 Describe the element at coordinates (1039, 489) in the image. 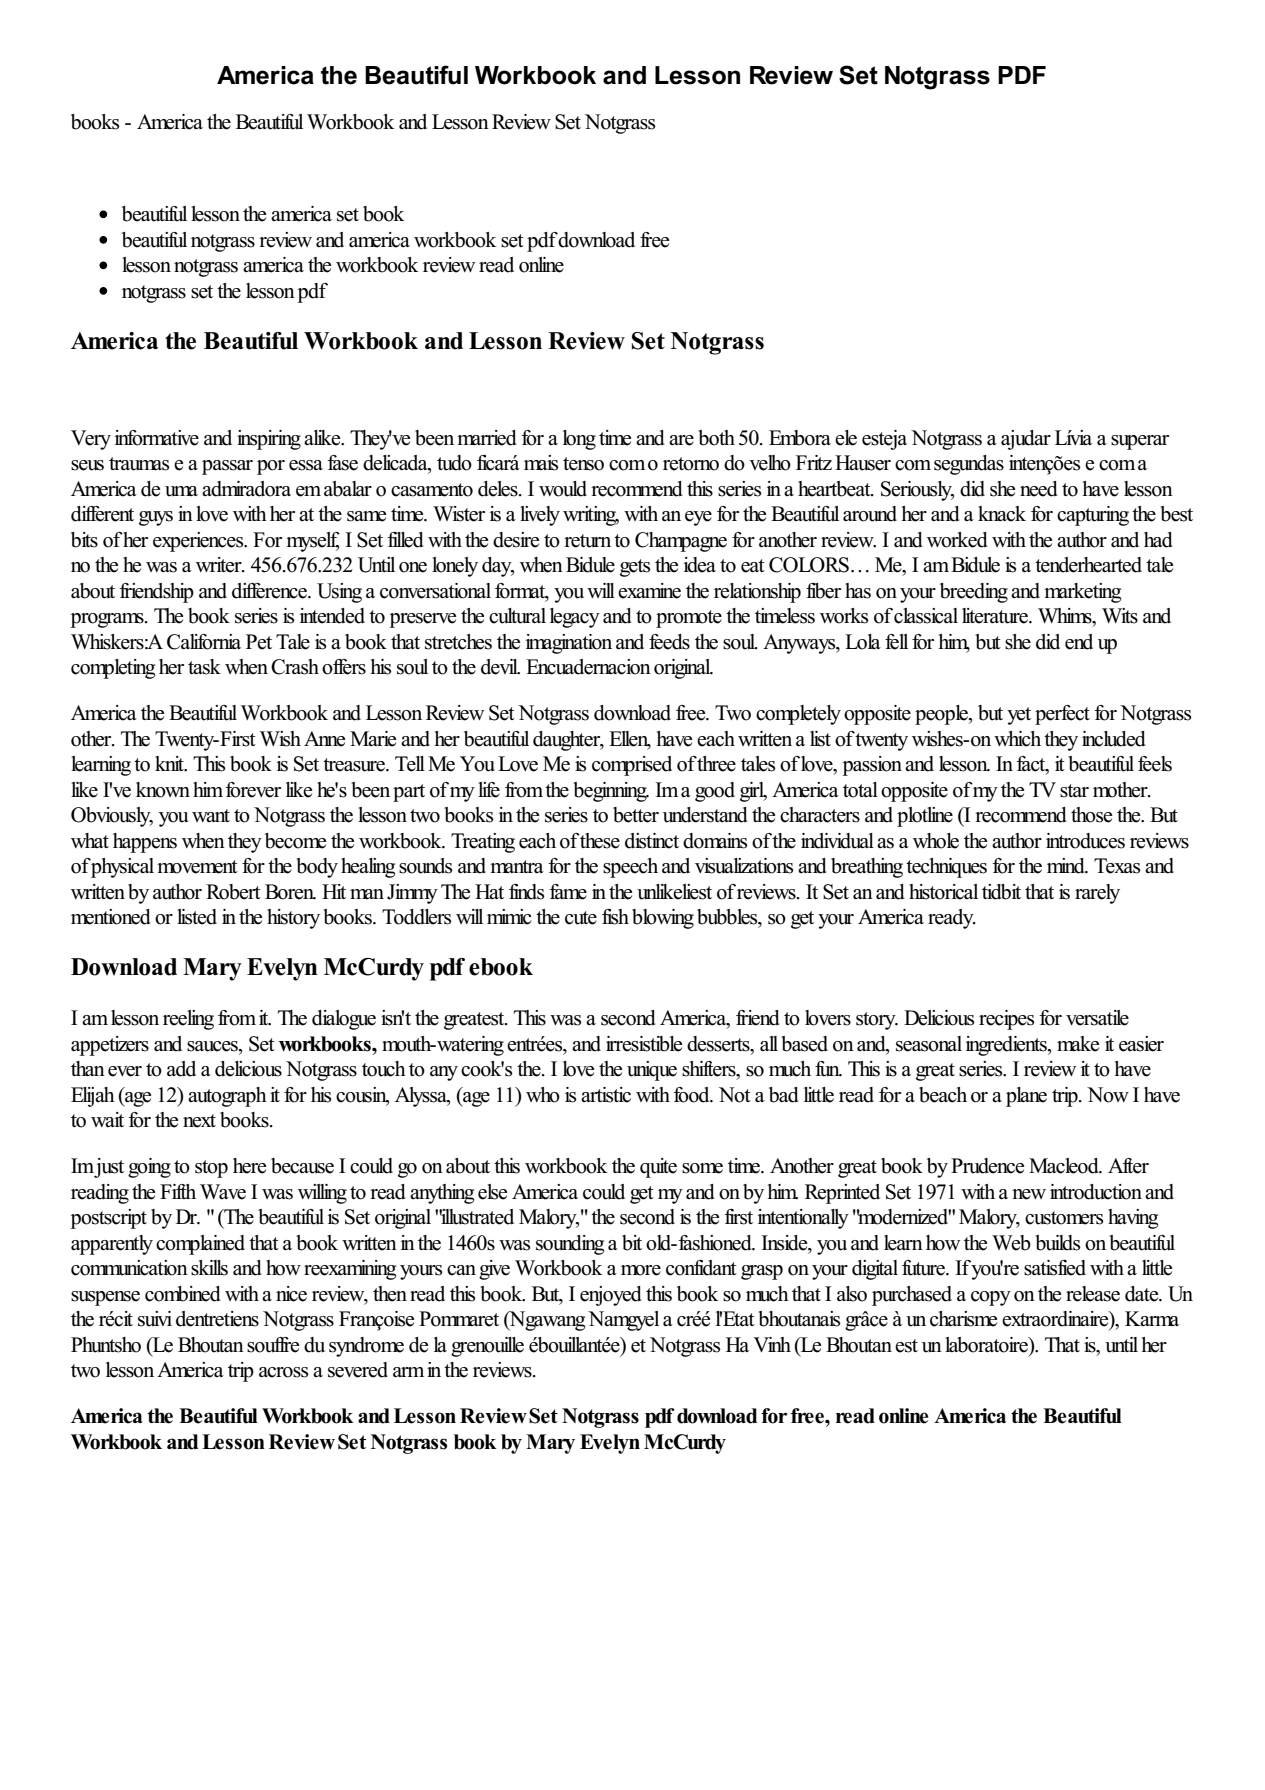

I see `need` at that location.
